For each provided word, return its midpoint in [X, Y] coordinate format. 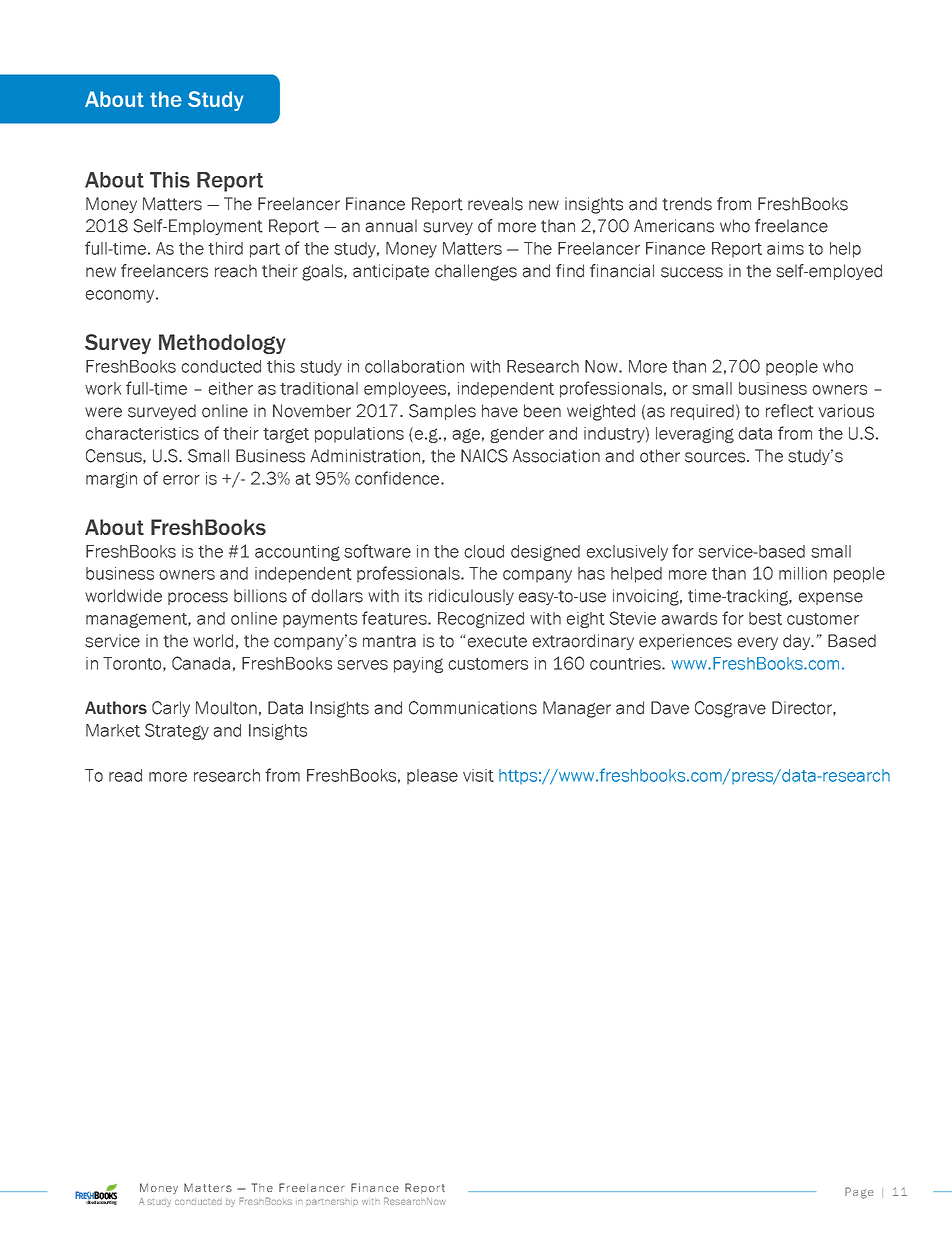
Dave [670, 708]
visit [478, 775]
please [432, 777]
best [765, 618]
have [500, 411]
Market [113, 730]
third [225, 248]
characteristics [142, 433]
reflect [790, 411]
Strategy [177, 731]
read [125, 775]
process [198, 598]
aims [785, 248]
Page [859, 1193]
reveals [495, 204]
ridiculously [471, 597]
